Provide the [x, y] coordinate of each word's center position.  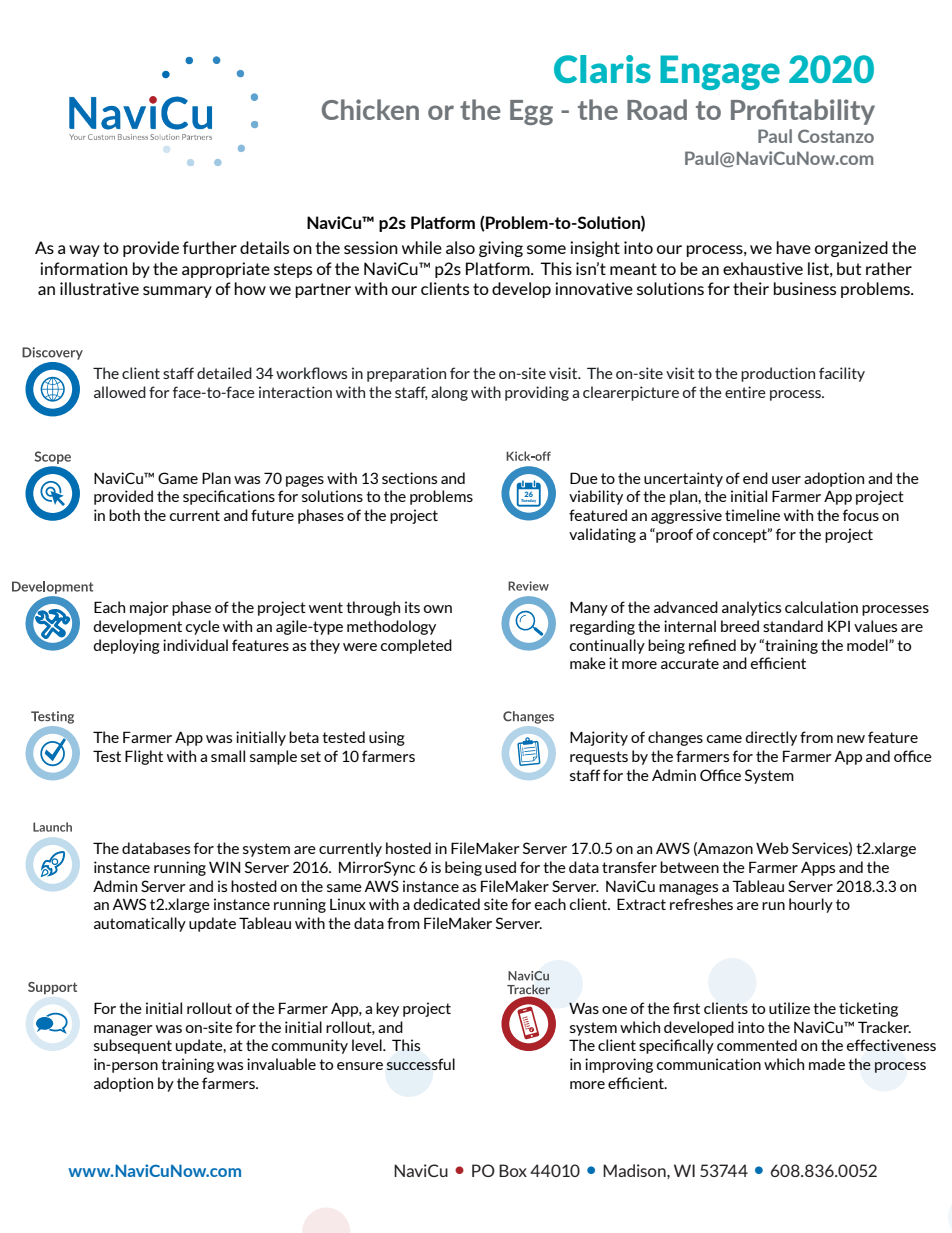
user [786, 480]
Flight [144, 757]
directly [771, 738]
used [500, 867]
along [449, 393]
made [827, 1064]
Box [513, 1170]
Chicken [370, 109]
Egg [531, 112]
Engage [720, 72]
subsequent [133, 1046]
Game [178, 478]
